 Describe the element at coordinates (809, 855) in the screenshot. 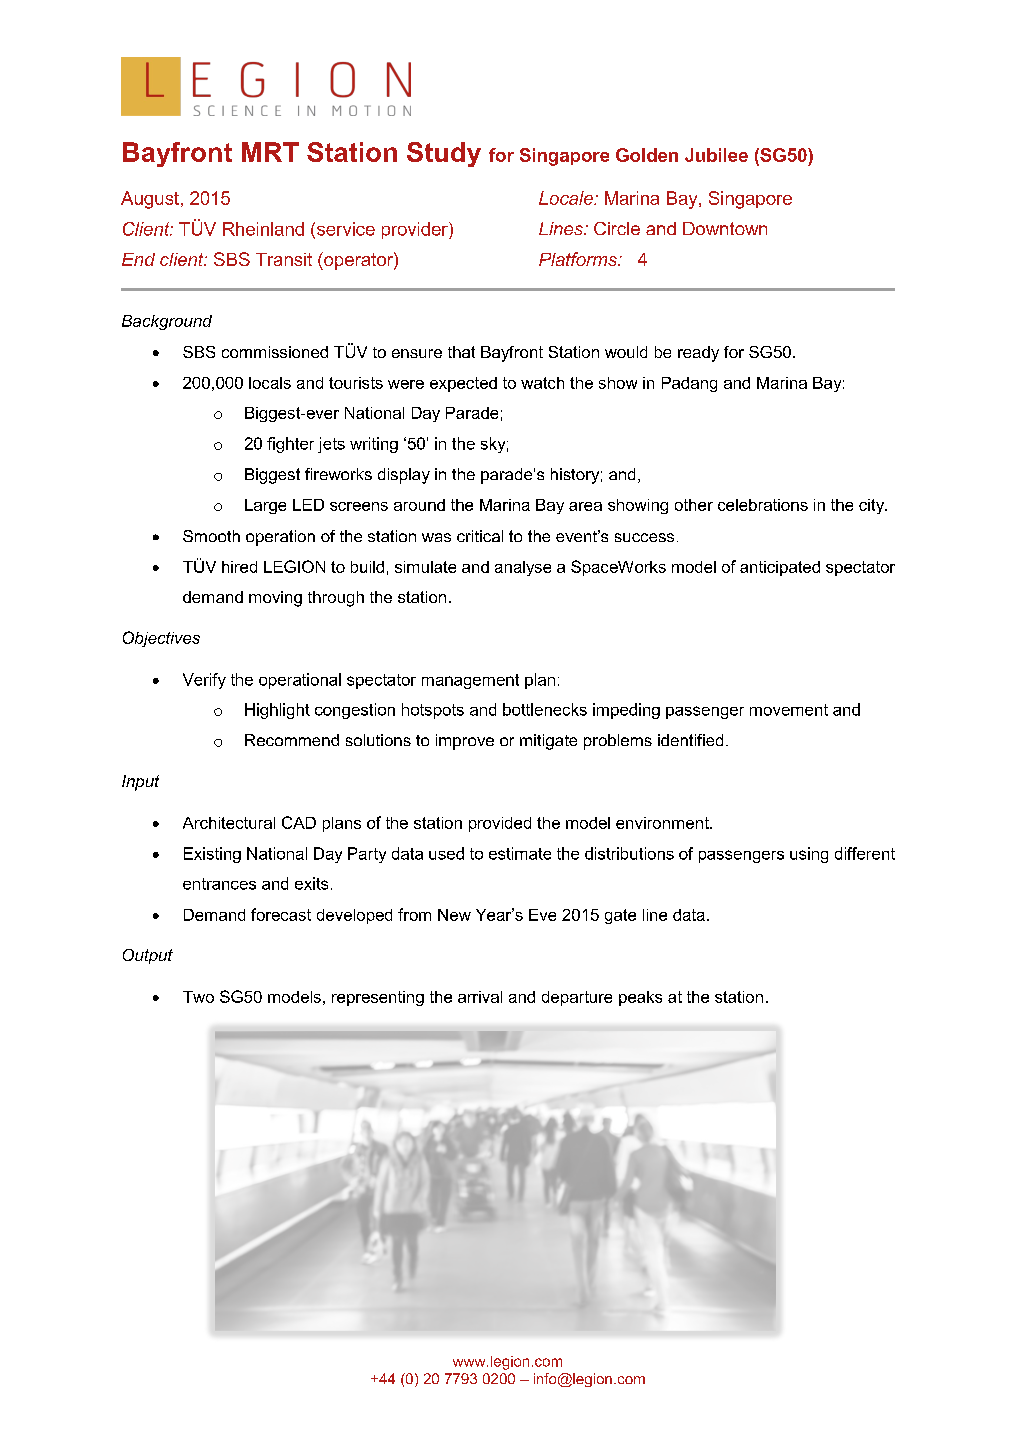

I see `using` at that location.
